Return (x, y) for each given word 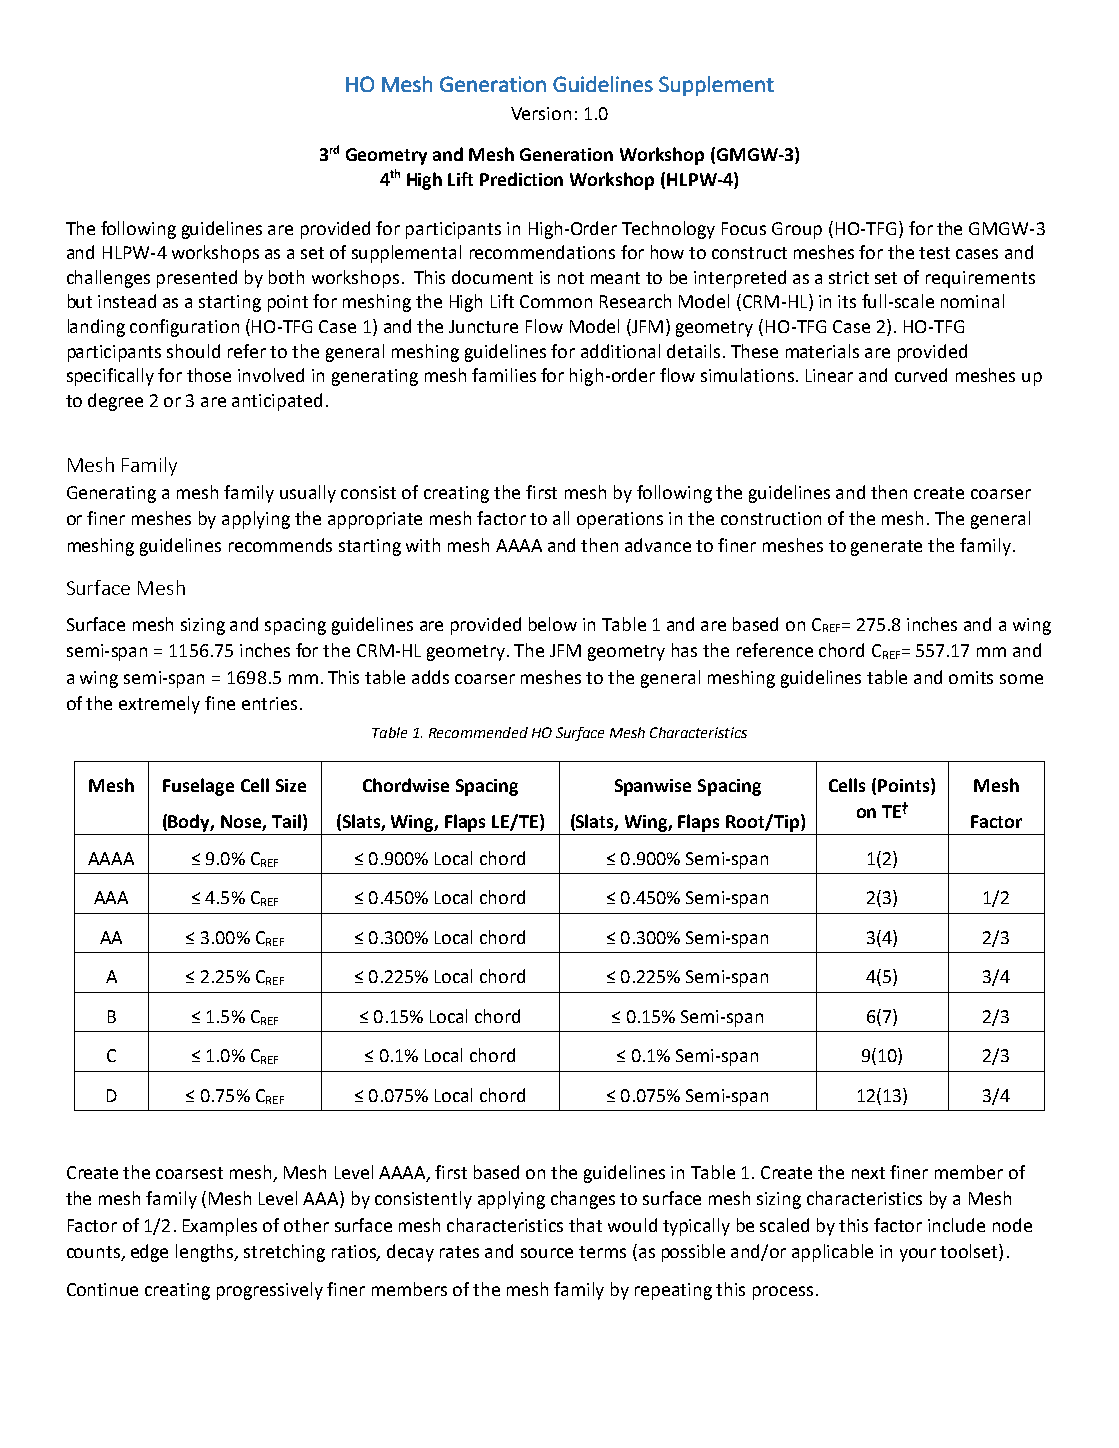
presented (197, 279)
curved (921, 375)
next (868, 1173)
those (209, 375)
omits (971, 677)
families (504, 375)
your (918, 1255)
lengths (206, 1253)
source (547, 1253)
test (934, 253)
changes (583, 1200)
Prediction (521, 179)
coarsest (189, 1173)
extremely (159, 705)
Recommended (478, 732)
